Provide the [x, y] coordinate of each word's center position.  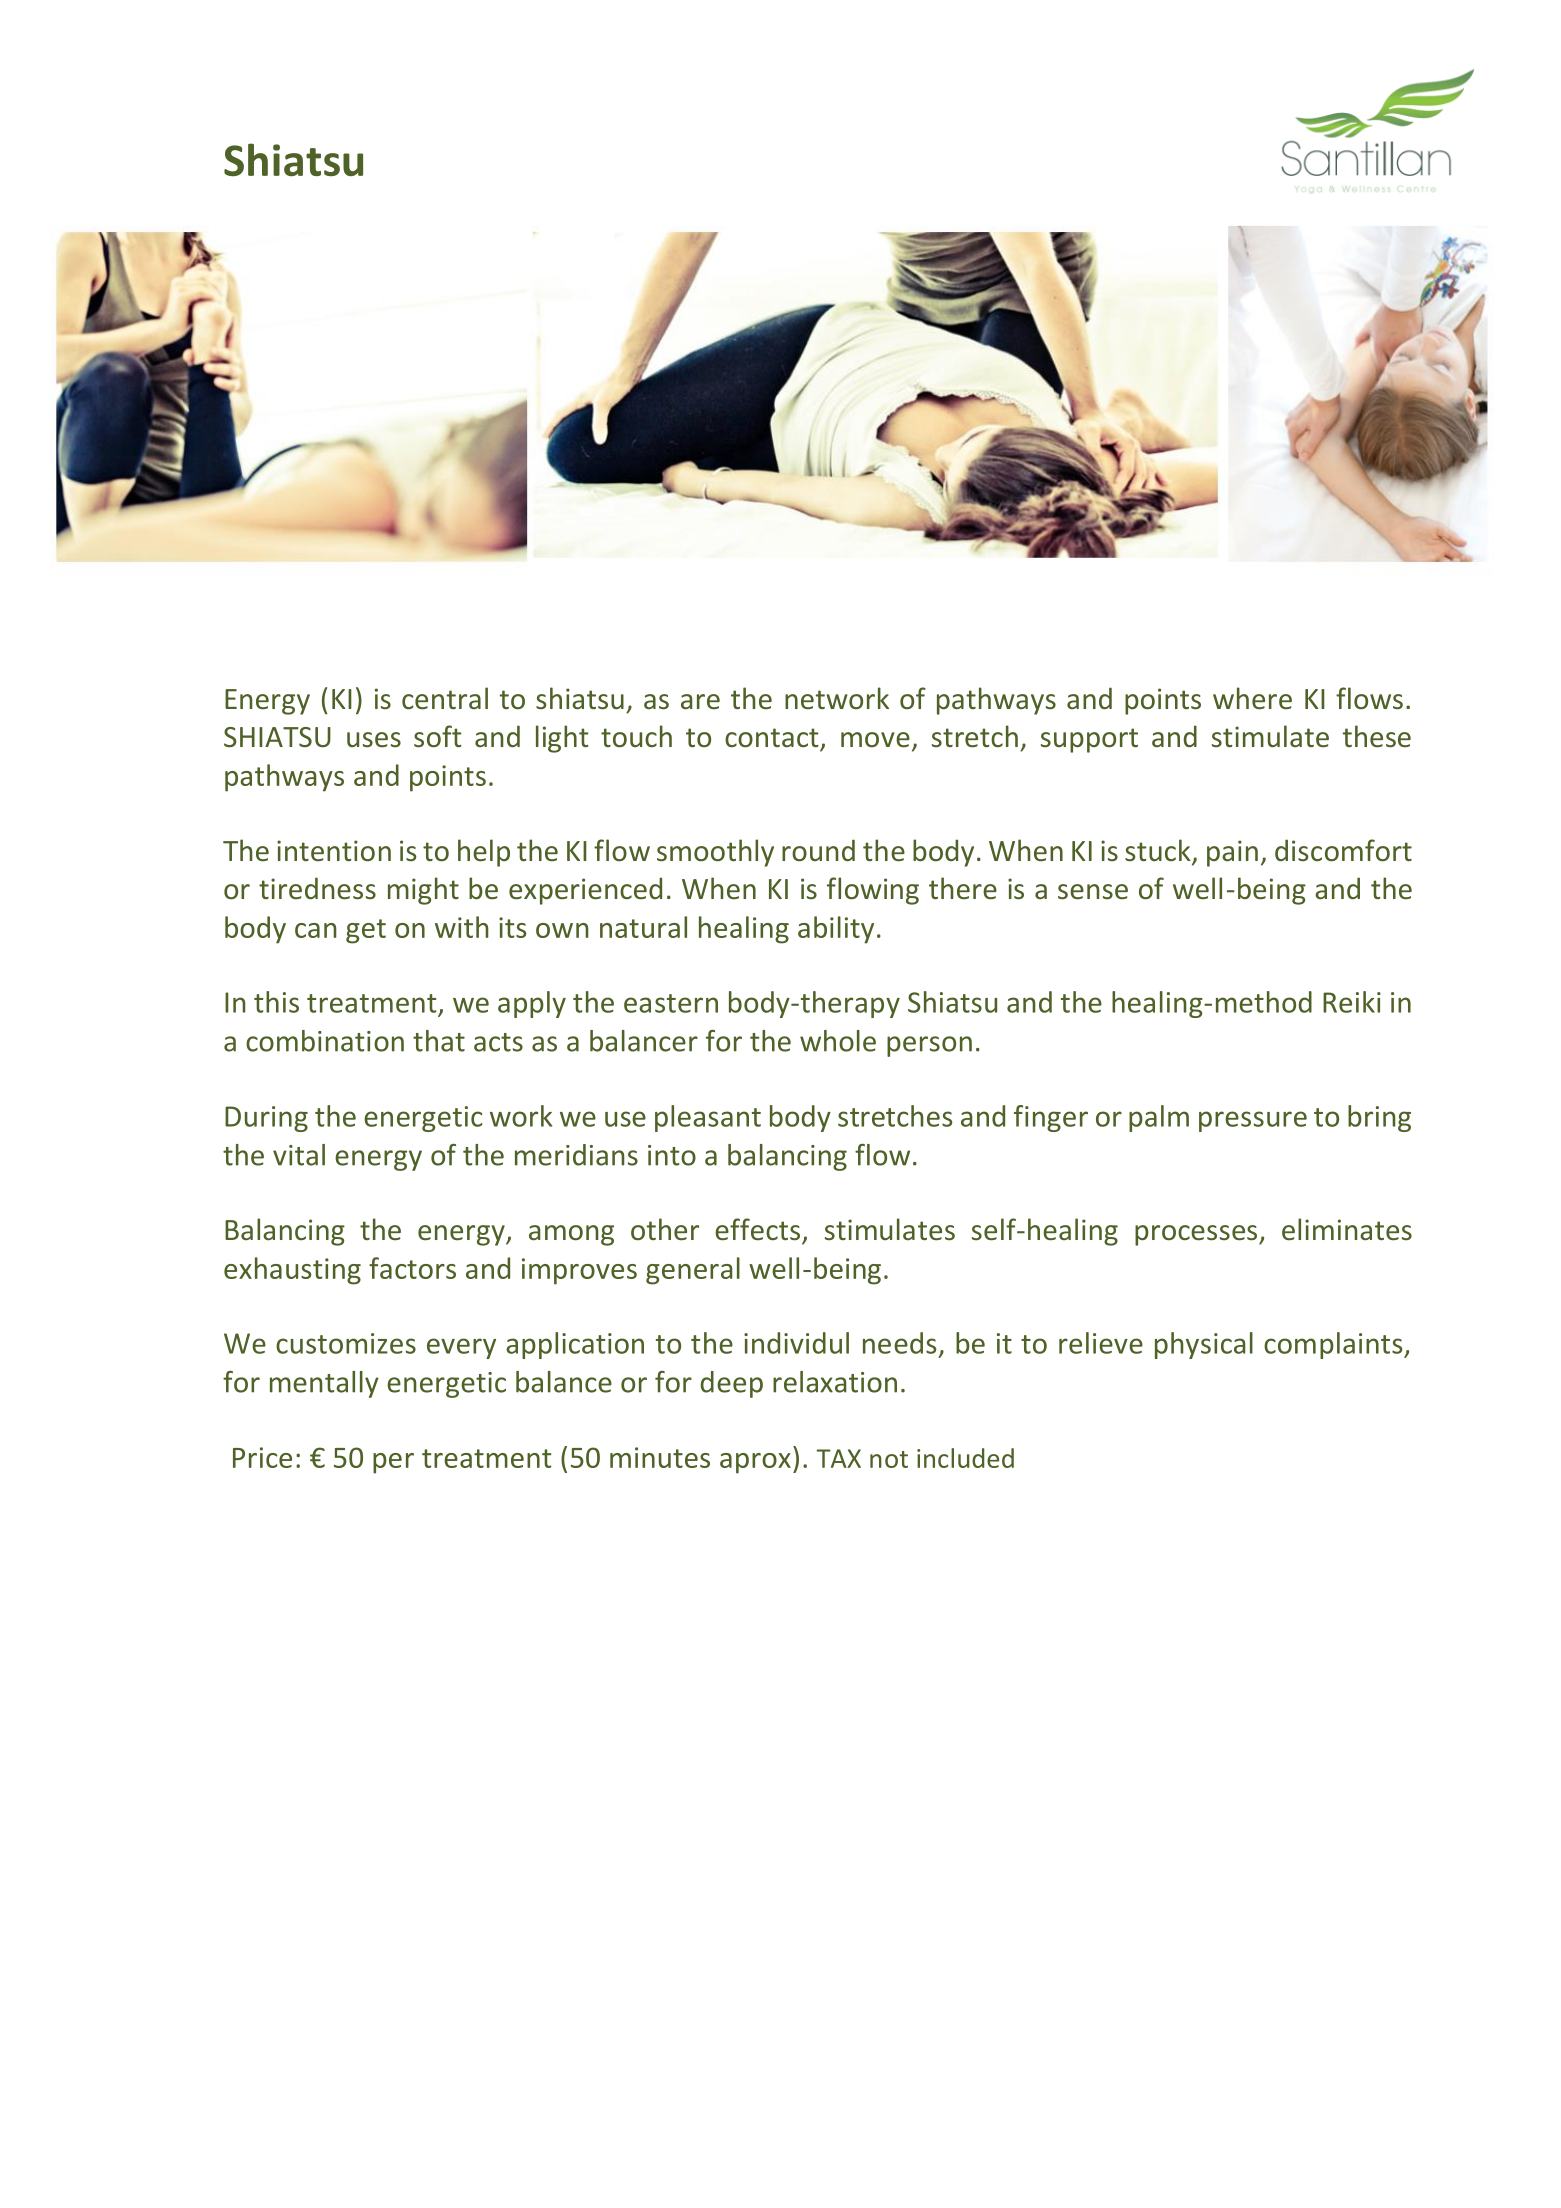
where [1252, 698]
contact [773, 739]
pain [1232, 853]
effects [759, 1230]
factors [412, 1268]
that [439, 1041]
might [423, 891]
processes [1196, 1235]
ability [836, 930]
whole [838, 1041]
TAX [839, 1458]
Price [262, 1457]
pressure [1253, 1121]
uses [374, 740]
